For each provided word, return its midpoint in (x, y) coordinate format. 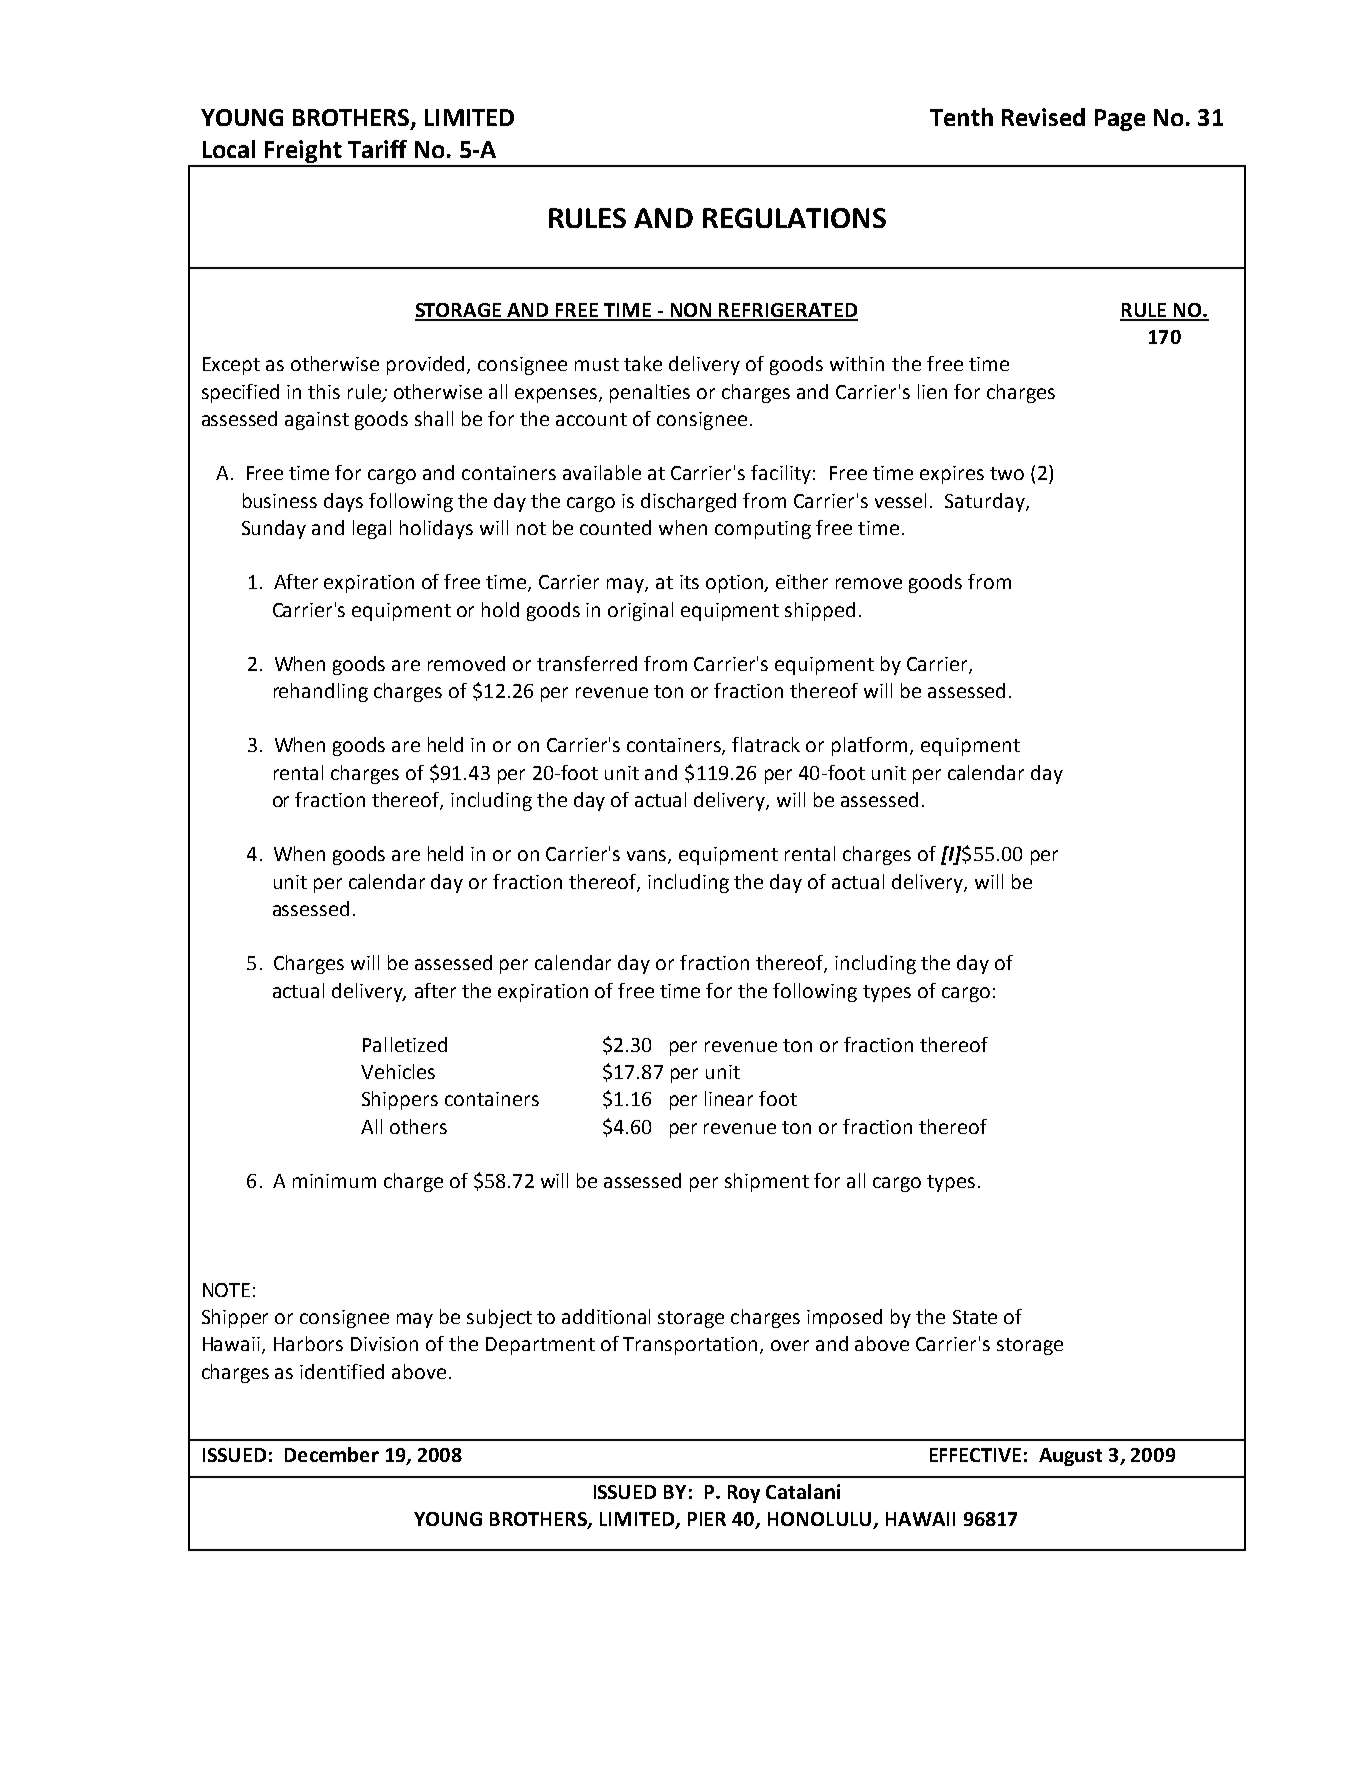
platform (871, 746)
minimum (334, 1181)
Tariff (377, 149)
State (975, 1317)
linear (729, 1098)
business (280, 500)
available (602, 472)
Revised (1043, 117)
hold (500, 609)
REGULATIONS (794, 218)
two (1007, 473)
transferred (587, 663)
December (332, 1454)
